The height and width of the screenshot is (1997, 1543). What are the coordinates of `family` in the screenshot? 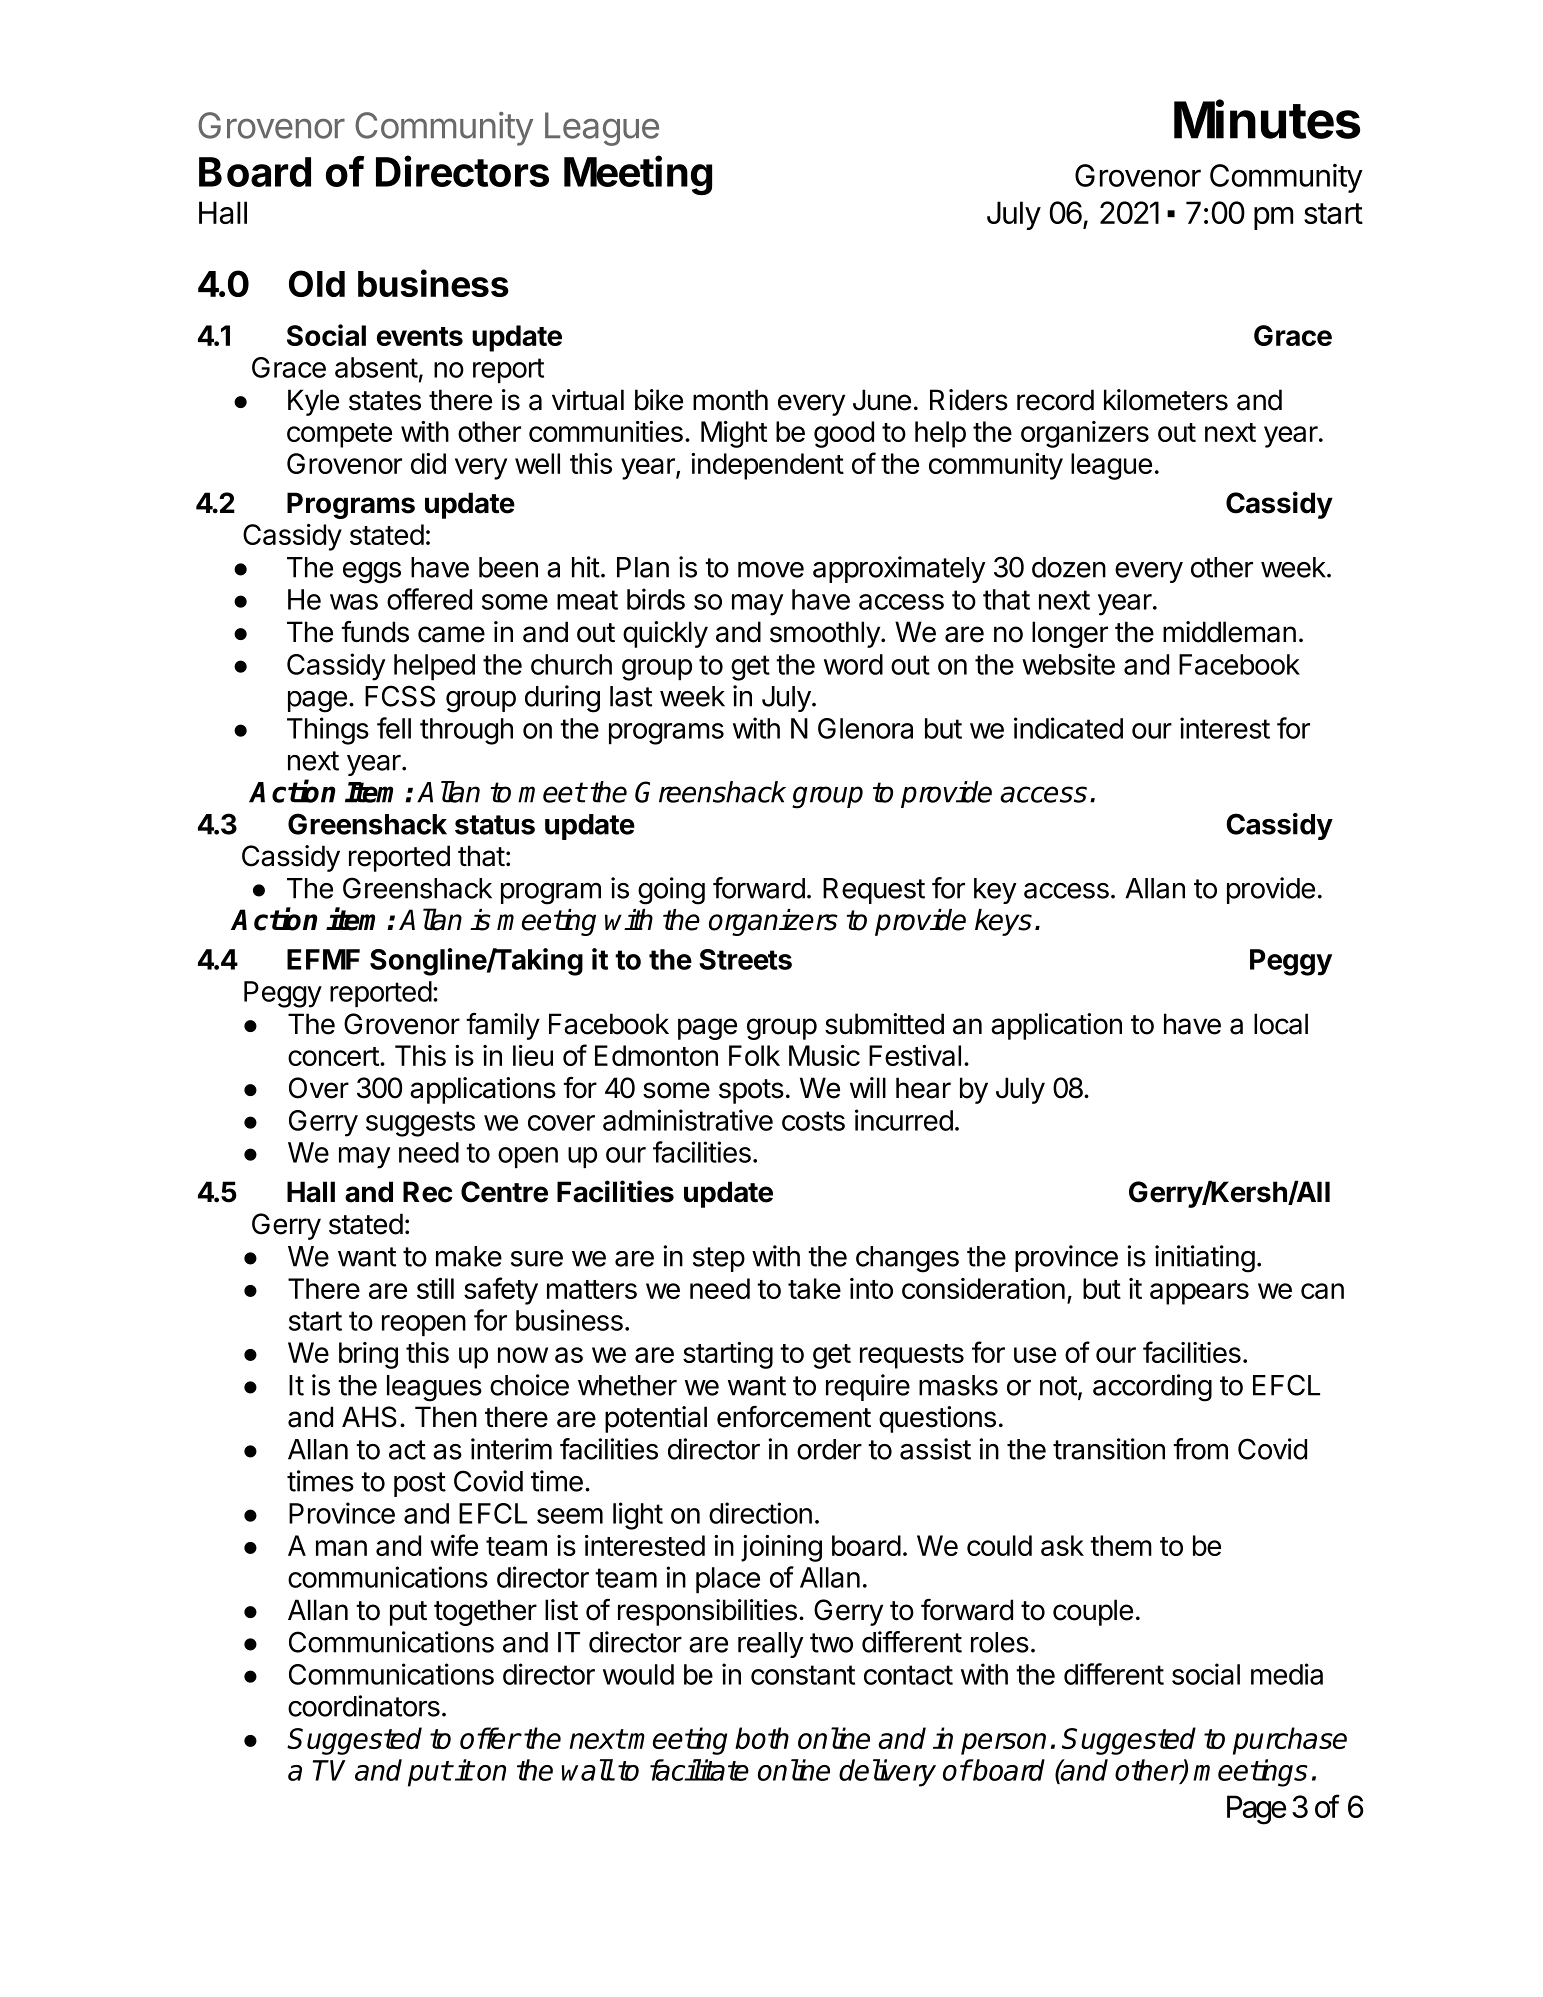 It's located at (503, 1026).
